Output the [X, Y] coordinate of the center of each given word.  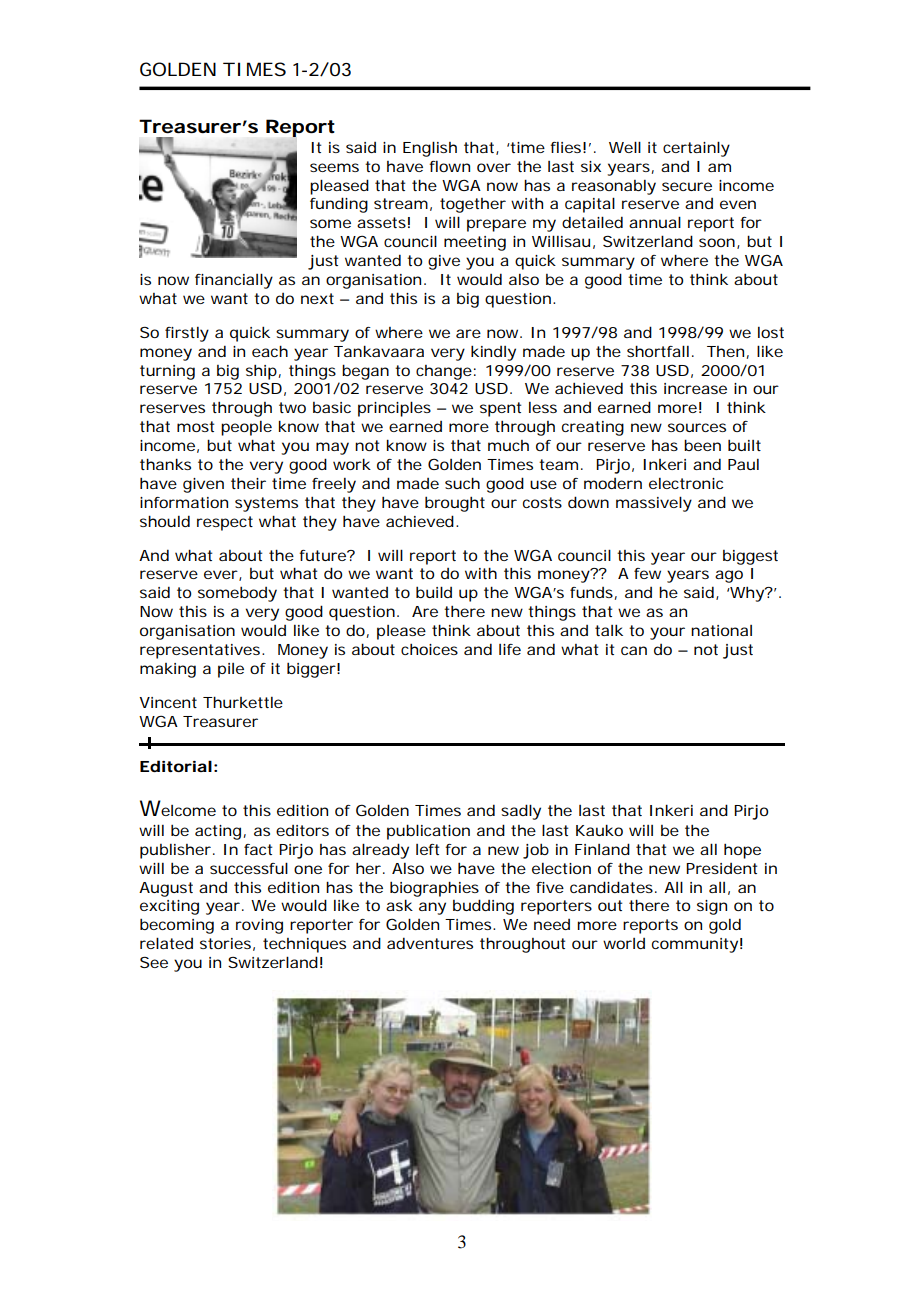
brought [455, 504]
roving [259, 926]
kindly [493, 353]
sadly [521, 812]
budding [483, 907]
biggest [750, 557]
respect [225, 523]
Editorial [176, 766]
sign [712, 907]
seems [334, 167]
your [667, 633]
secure [687, 186]
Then [725, 351]
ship [261, 372]
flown [449, 166]
